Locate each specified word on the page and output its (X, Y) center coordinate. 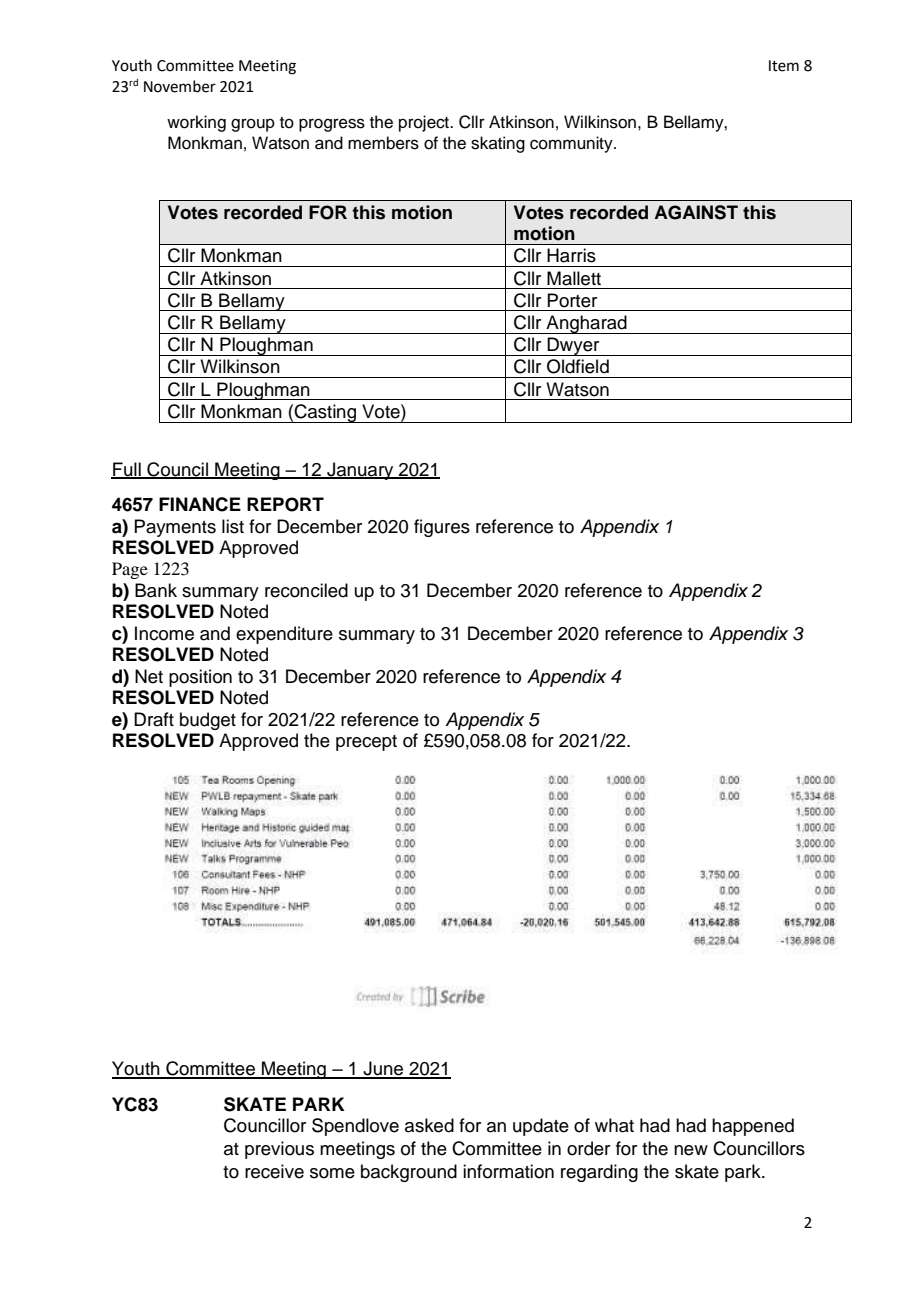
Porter (572, 300)
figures (442, 528)
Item (784, 66)
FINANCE (200, 504)
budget (208, 721)
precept (366, 743)
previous (279, 1150)
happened (753, 1127)
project (425, 123)
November (180, 86)
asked (429, 1125)
